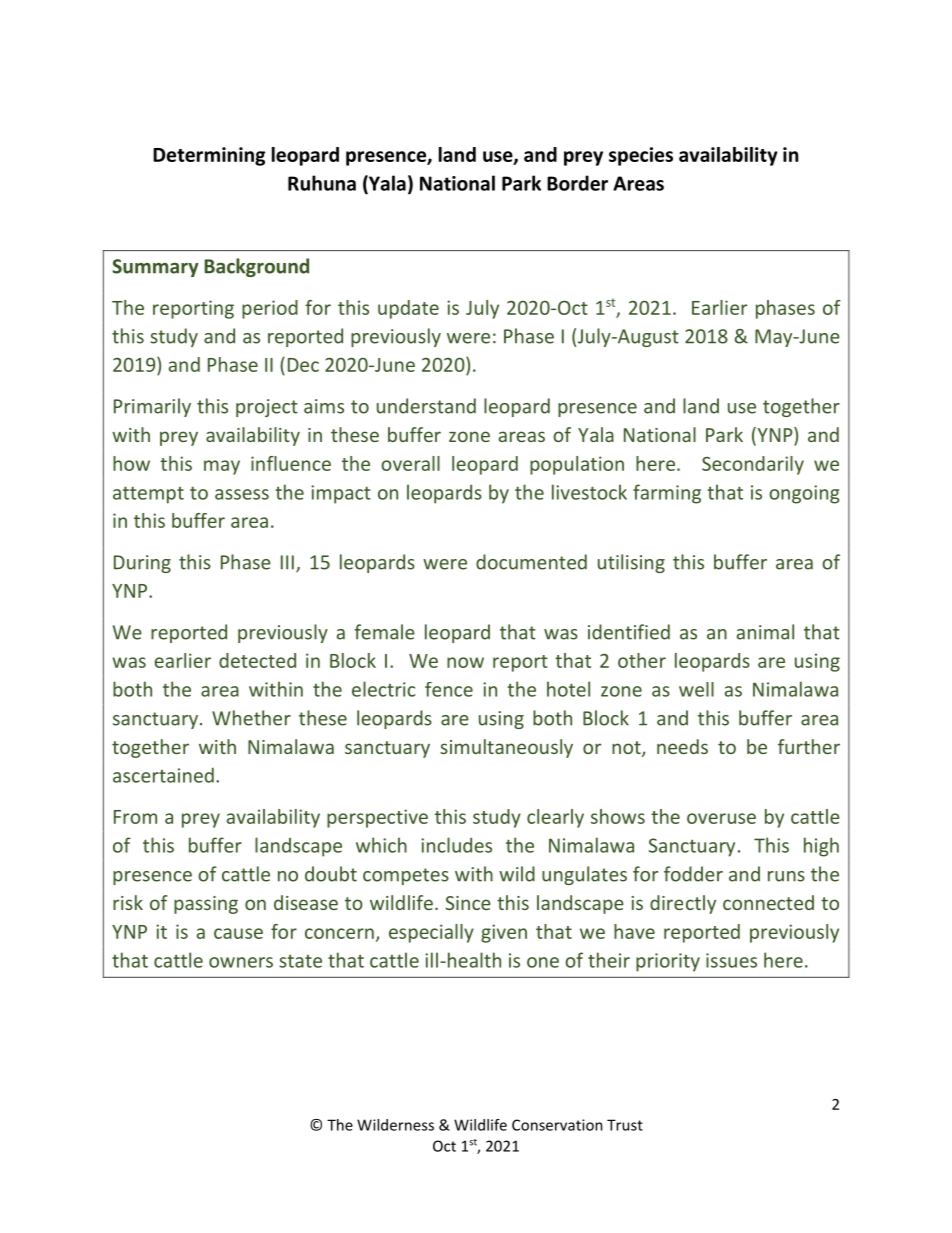 The height and width of the screenshot is (1233, 952). I want to click on project, so click(267, 408).
